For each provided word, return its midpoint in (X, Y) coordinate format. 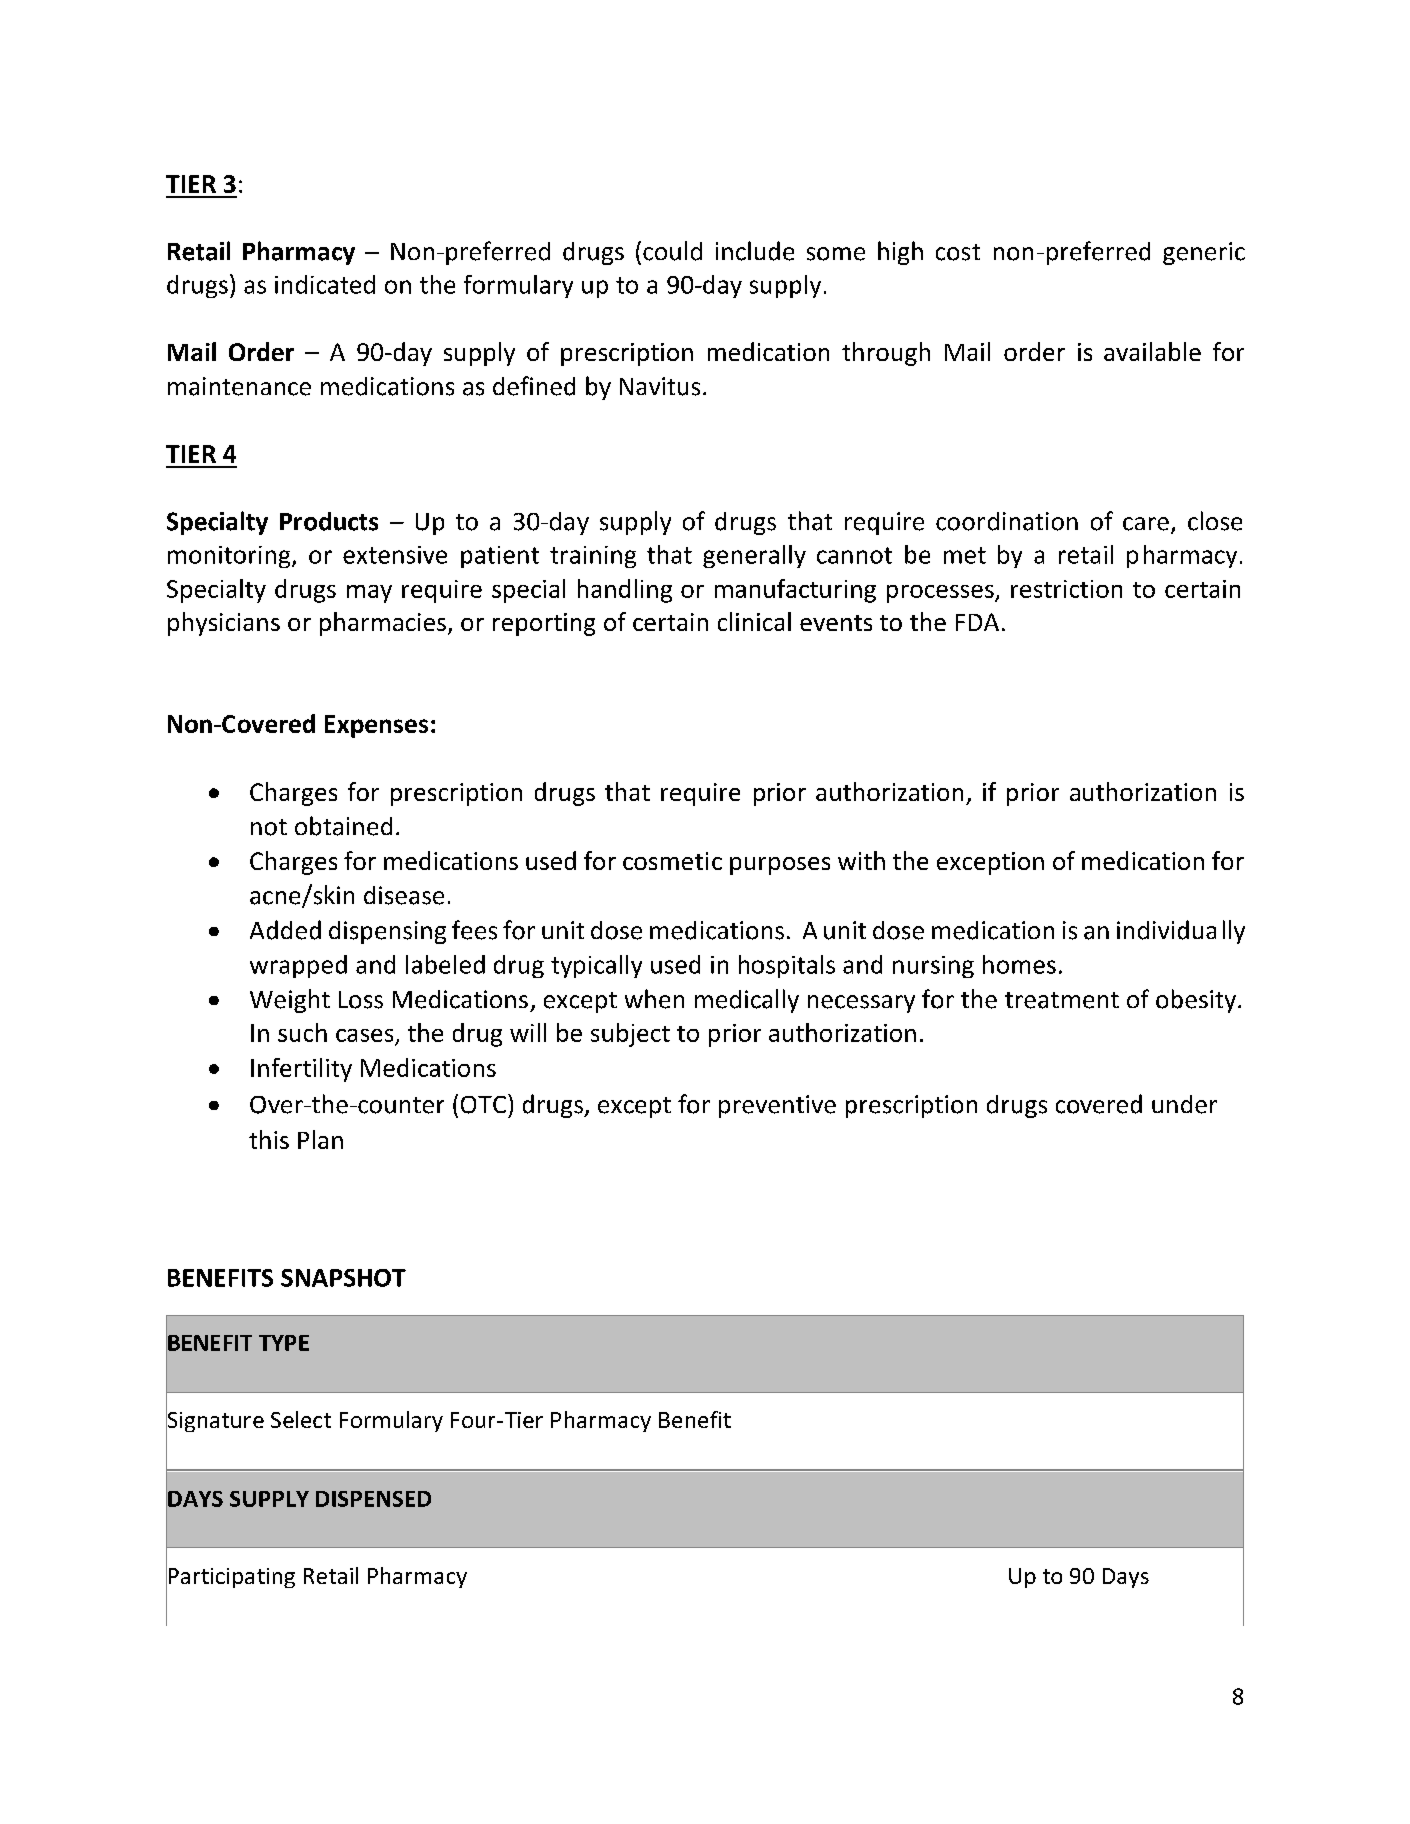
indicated (325, 284)
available (1152, 351)
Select (301, 1419)
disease (404, 895)
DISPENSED (373, 1499)
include (755, 251)
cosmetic (672, 861)
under (1184, 1104)
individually (1181, 932)
